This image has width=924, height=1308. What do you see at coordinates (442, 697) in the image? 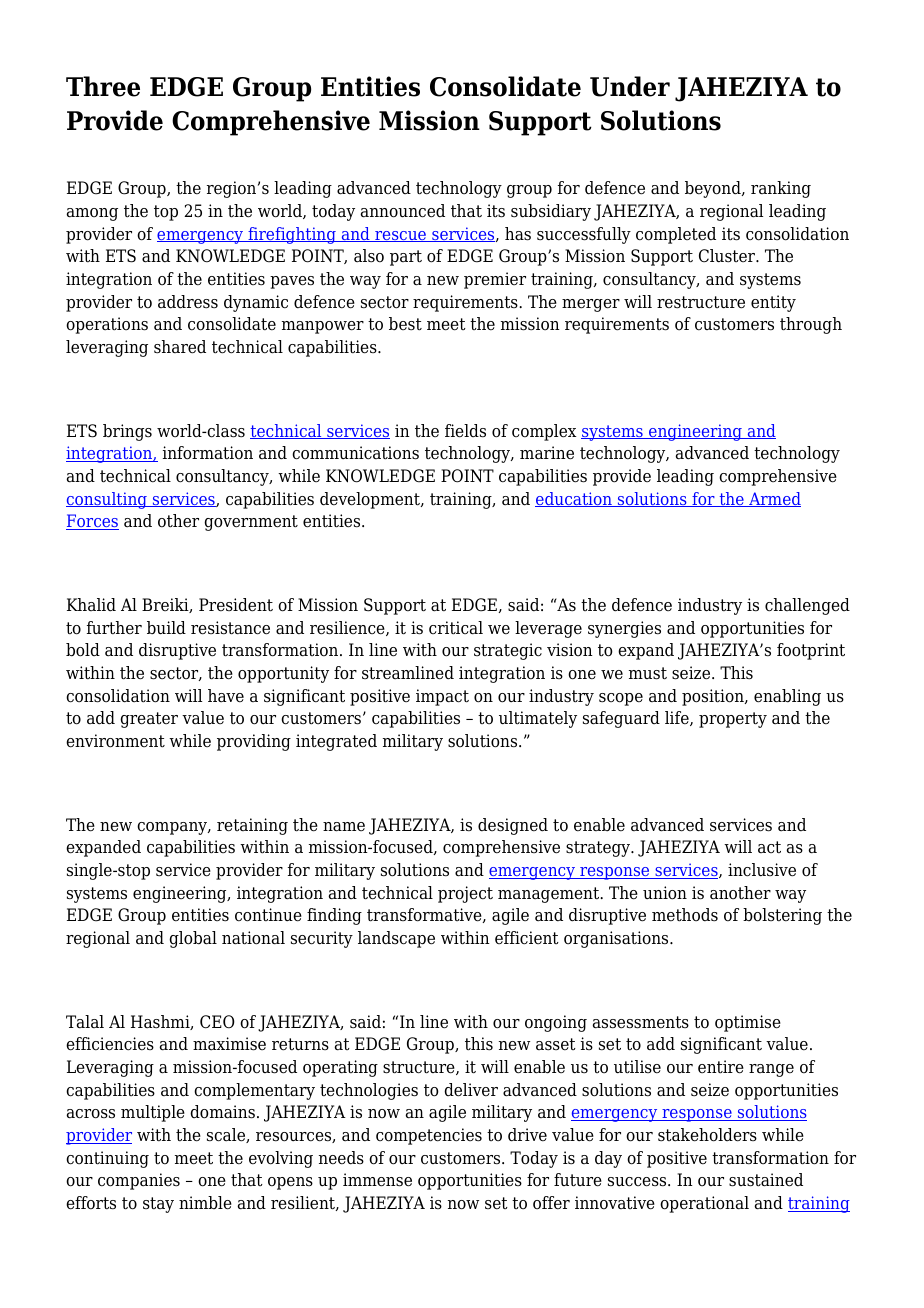
I see `impact` at bounding box center [442, 697].
